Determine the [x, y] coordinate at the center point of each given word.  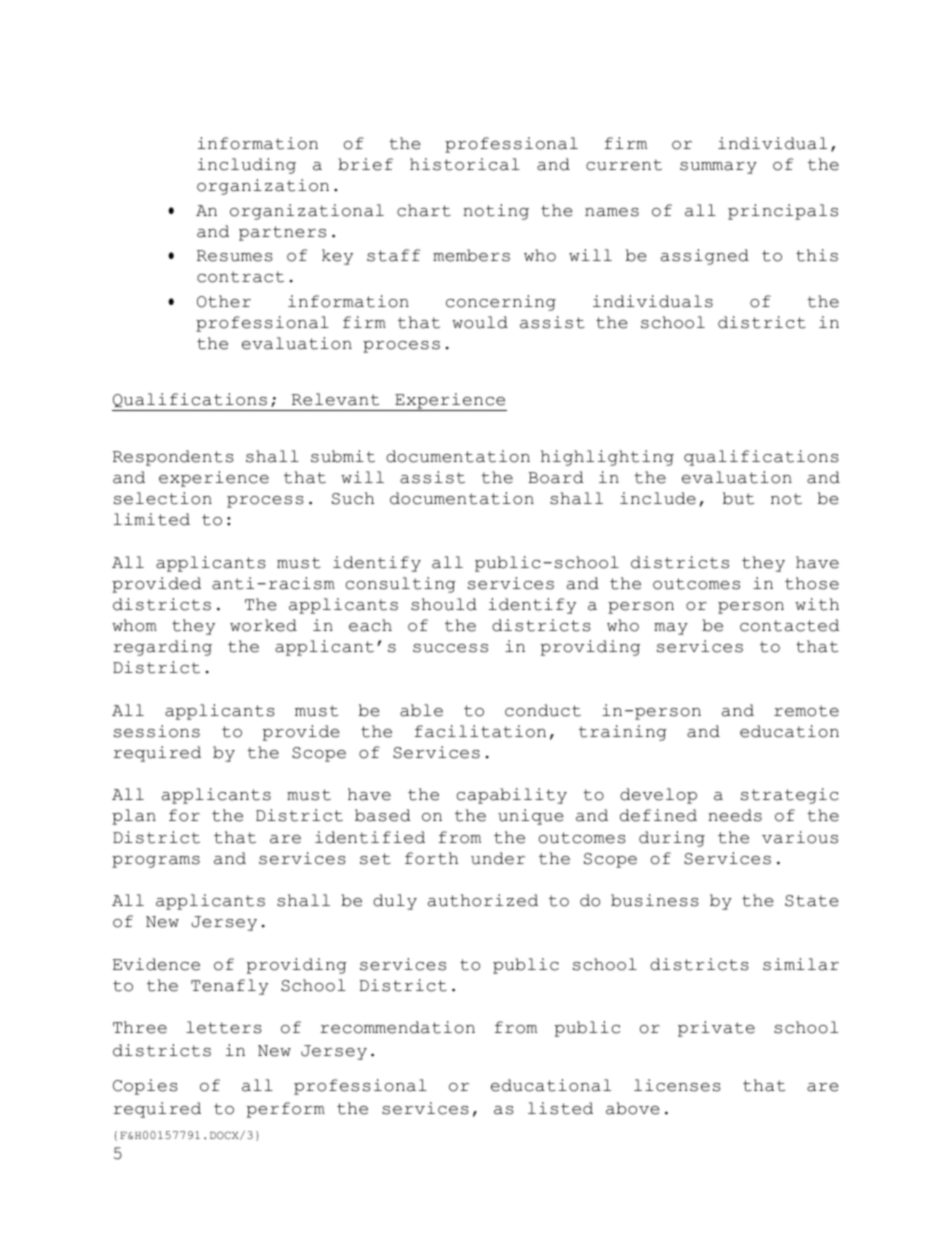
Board [556, 477]
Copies [145, 1087]
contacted [789, 625]
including [247, 166]
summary [718, 168]
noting [496, 212]
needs [735, 815]
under [498, 858]
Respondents [173, 458]
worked [263, 625]
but [738, 498]
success [450, 648]
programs [156, 862]
